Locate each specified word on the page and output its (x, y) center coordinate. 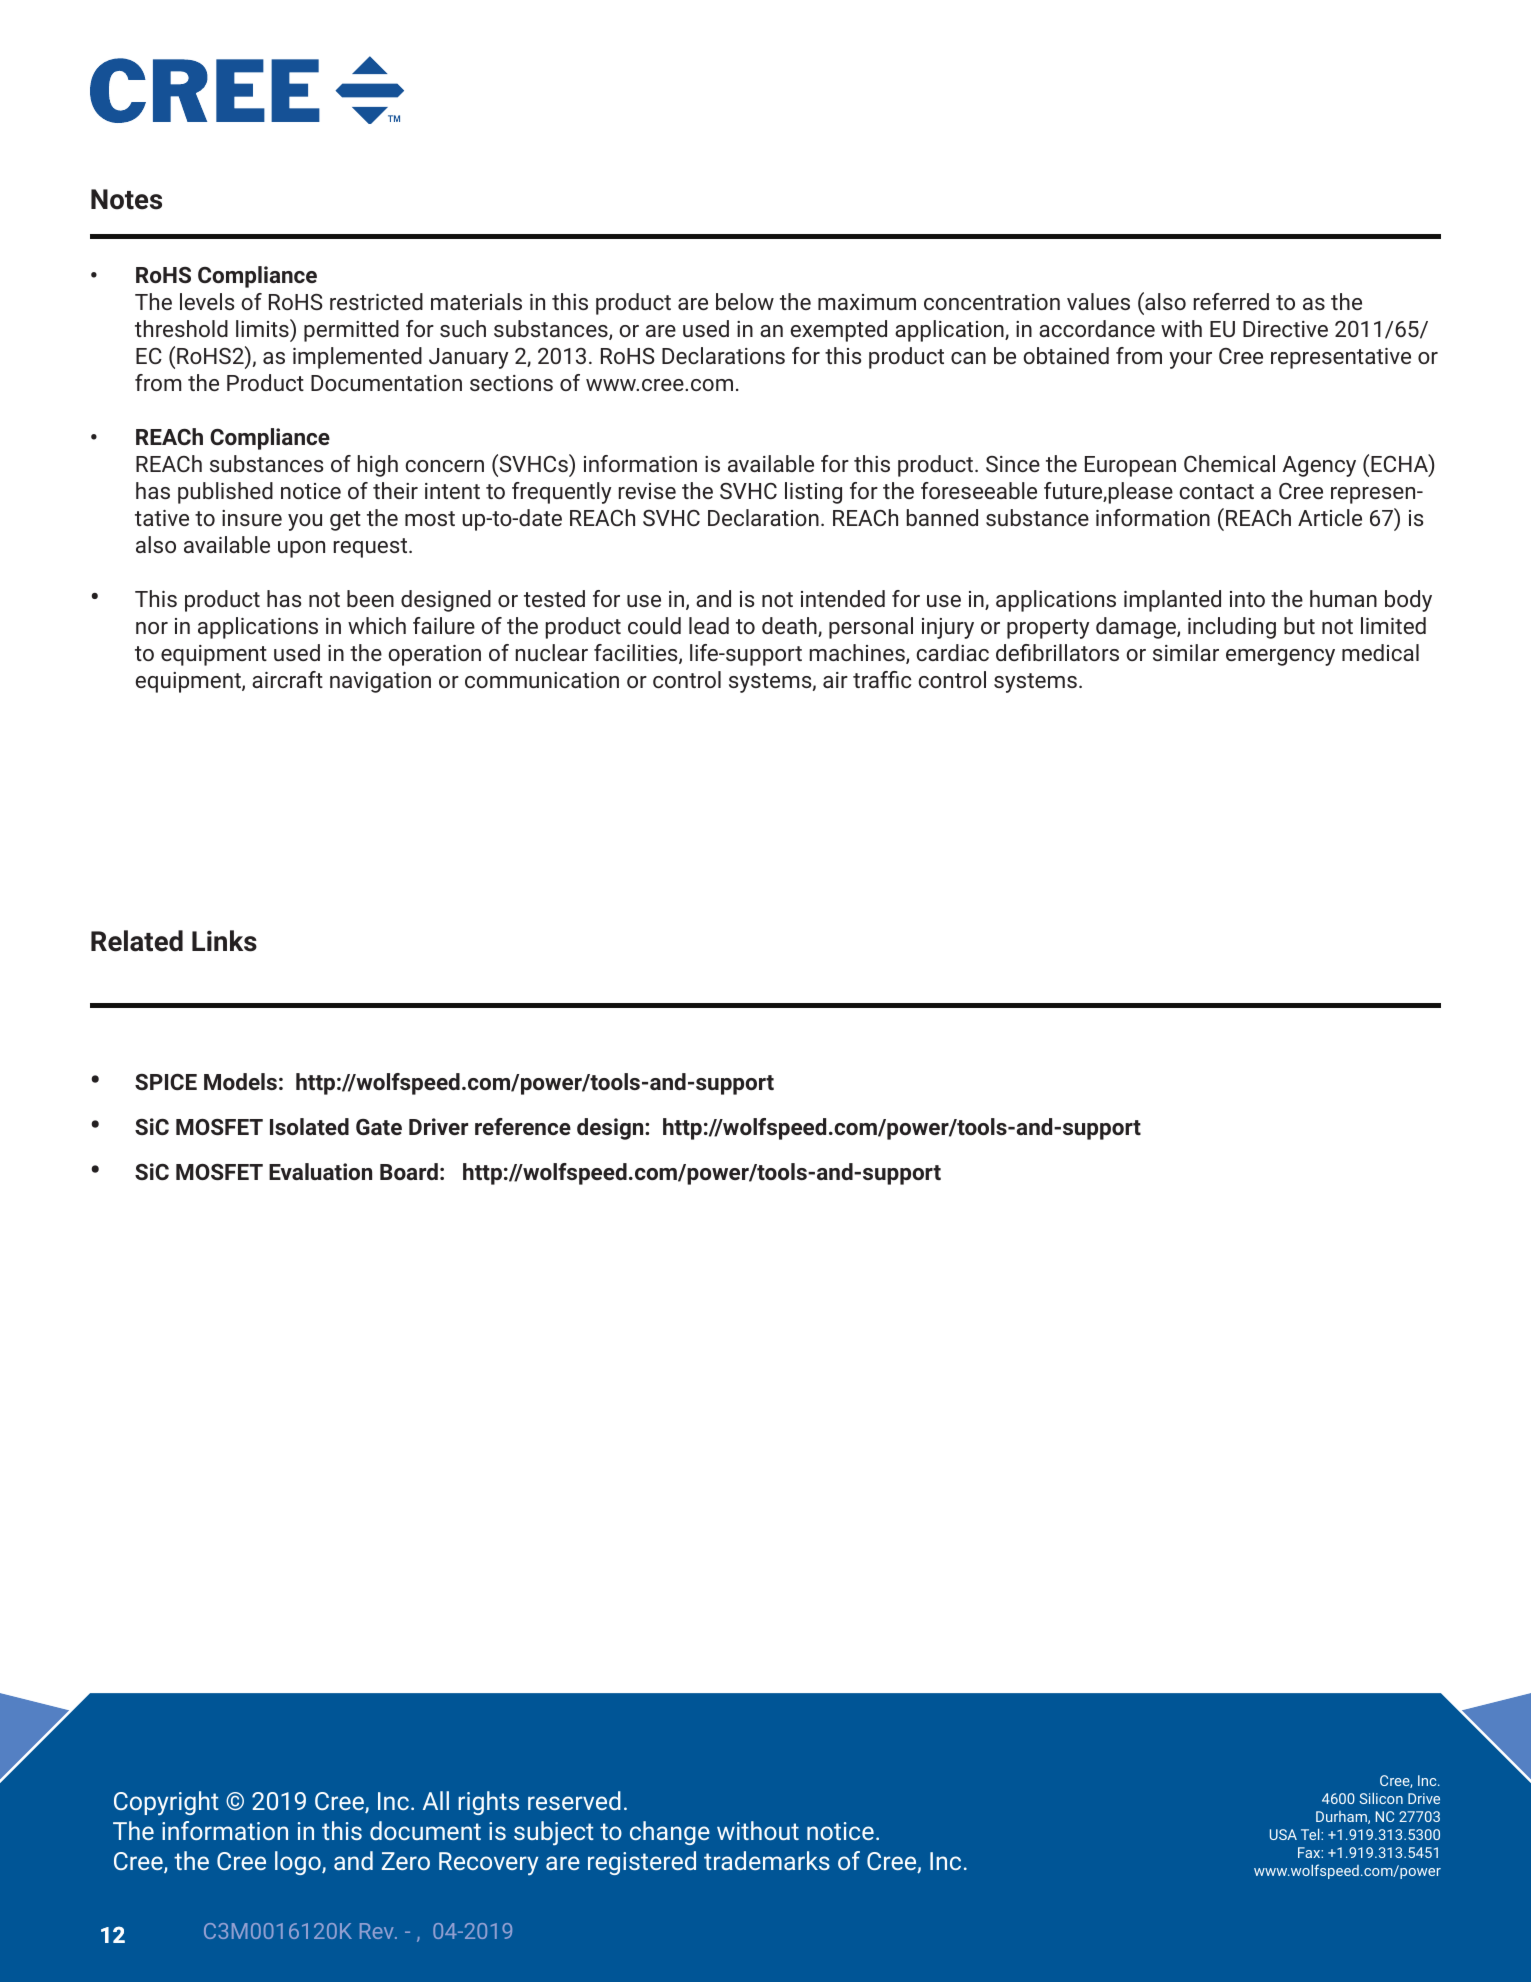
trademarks (767, 1860)
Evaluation (320, 1171)
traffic (882, 679)
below (745, 301)
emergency (1280, 657)
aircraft (287, 679)
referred (1231, 301)
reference (523, 1126)
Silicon (1381, 1798)
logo (299, 1863)
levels (207, 301)
